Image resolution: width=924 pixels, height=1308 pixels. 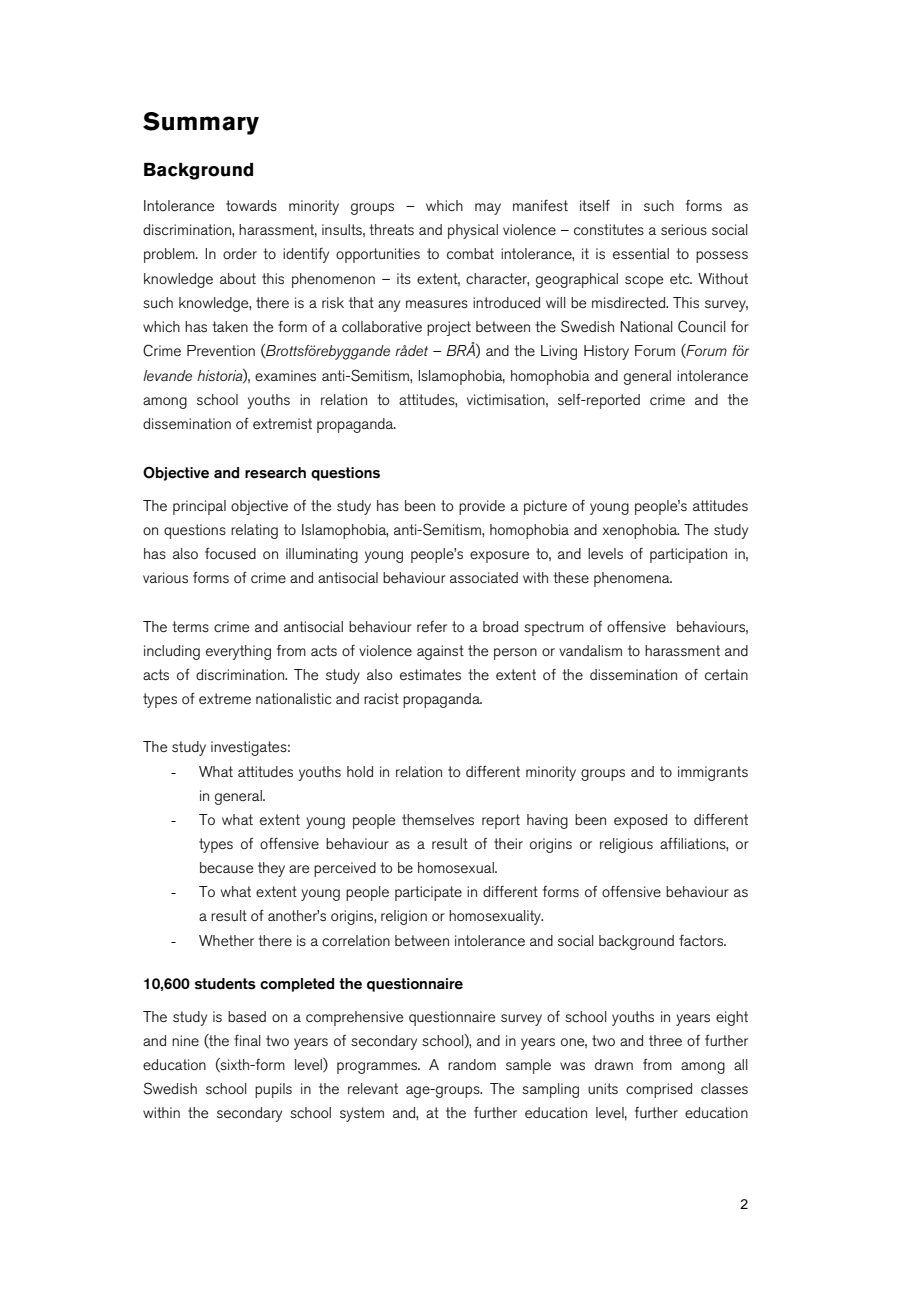 I want to click on because, so click(x=226, y=867).
